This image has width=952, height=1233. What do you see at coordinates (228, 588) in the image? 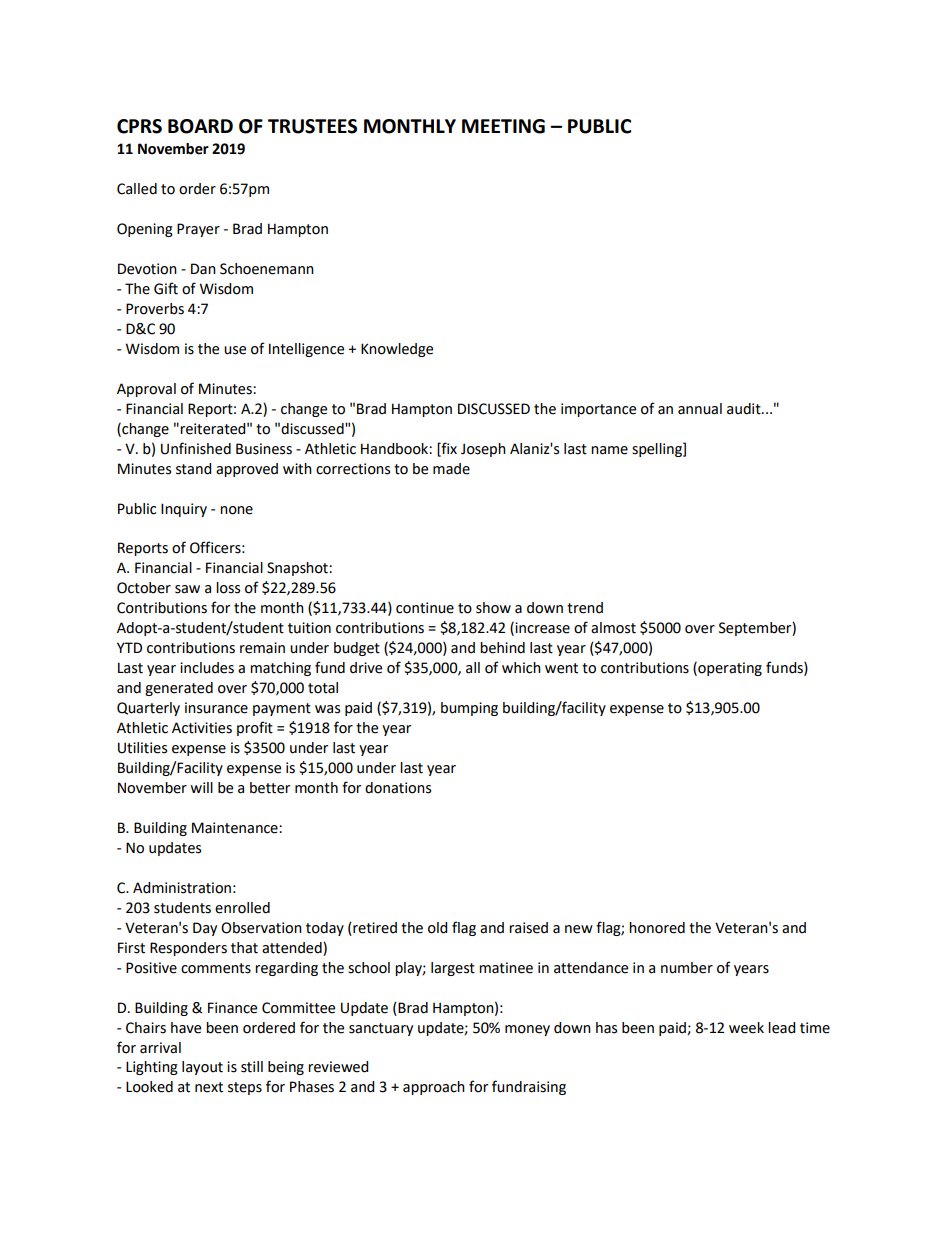
I see `loss` at bounding box center [228, 588].
